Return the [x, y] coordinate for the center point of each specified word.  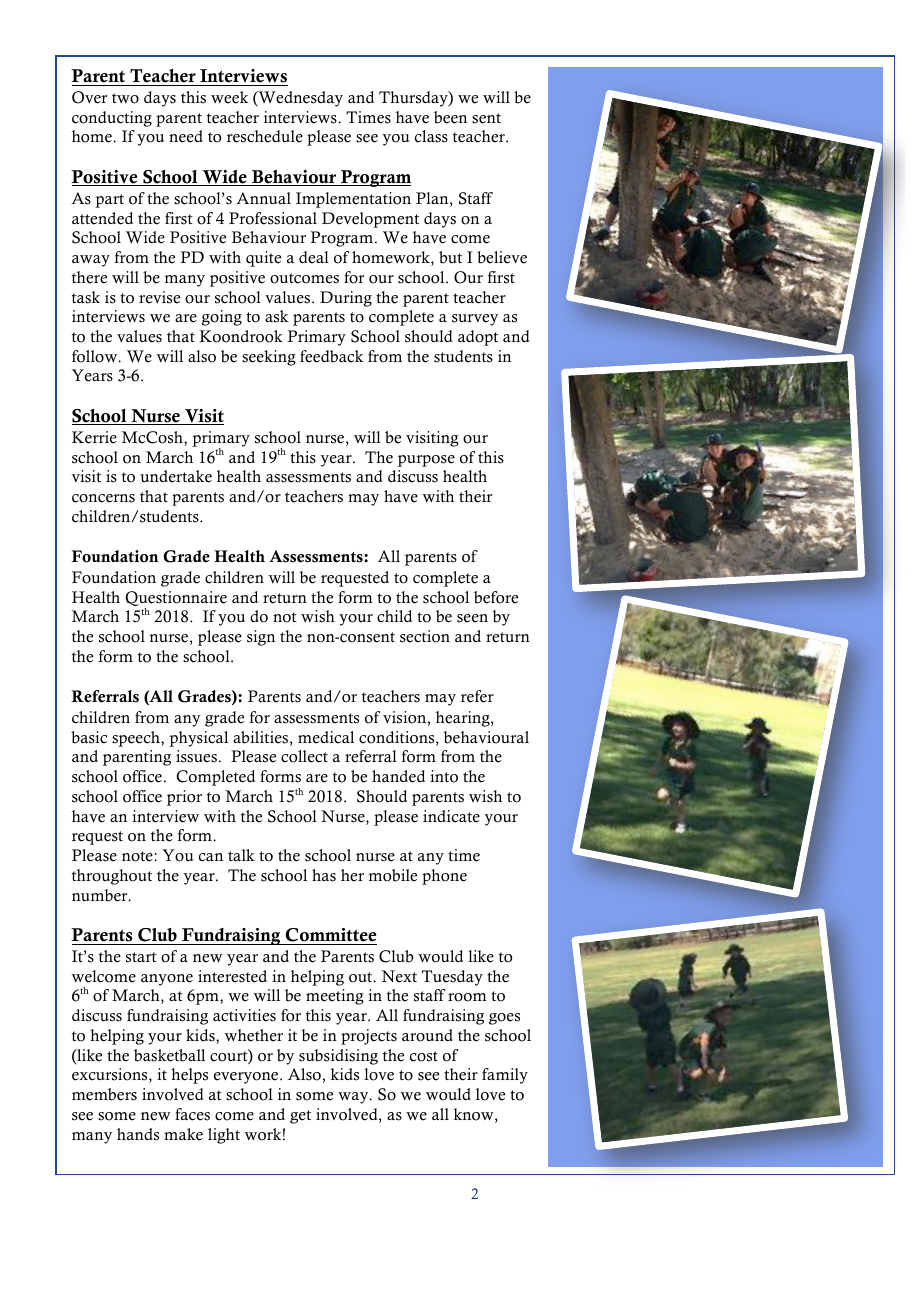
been [450, 117]
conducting [112, 119]
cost [424, 1056]
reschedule [265, 136]
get [300, 1117]
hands [138, 1134]
